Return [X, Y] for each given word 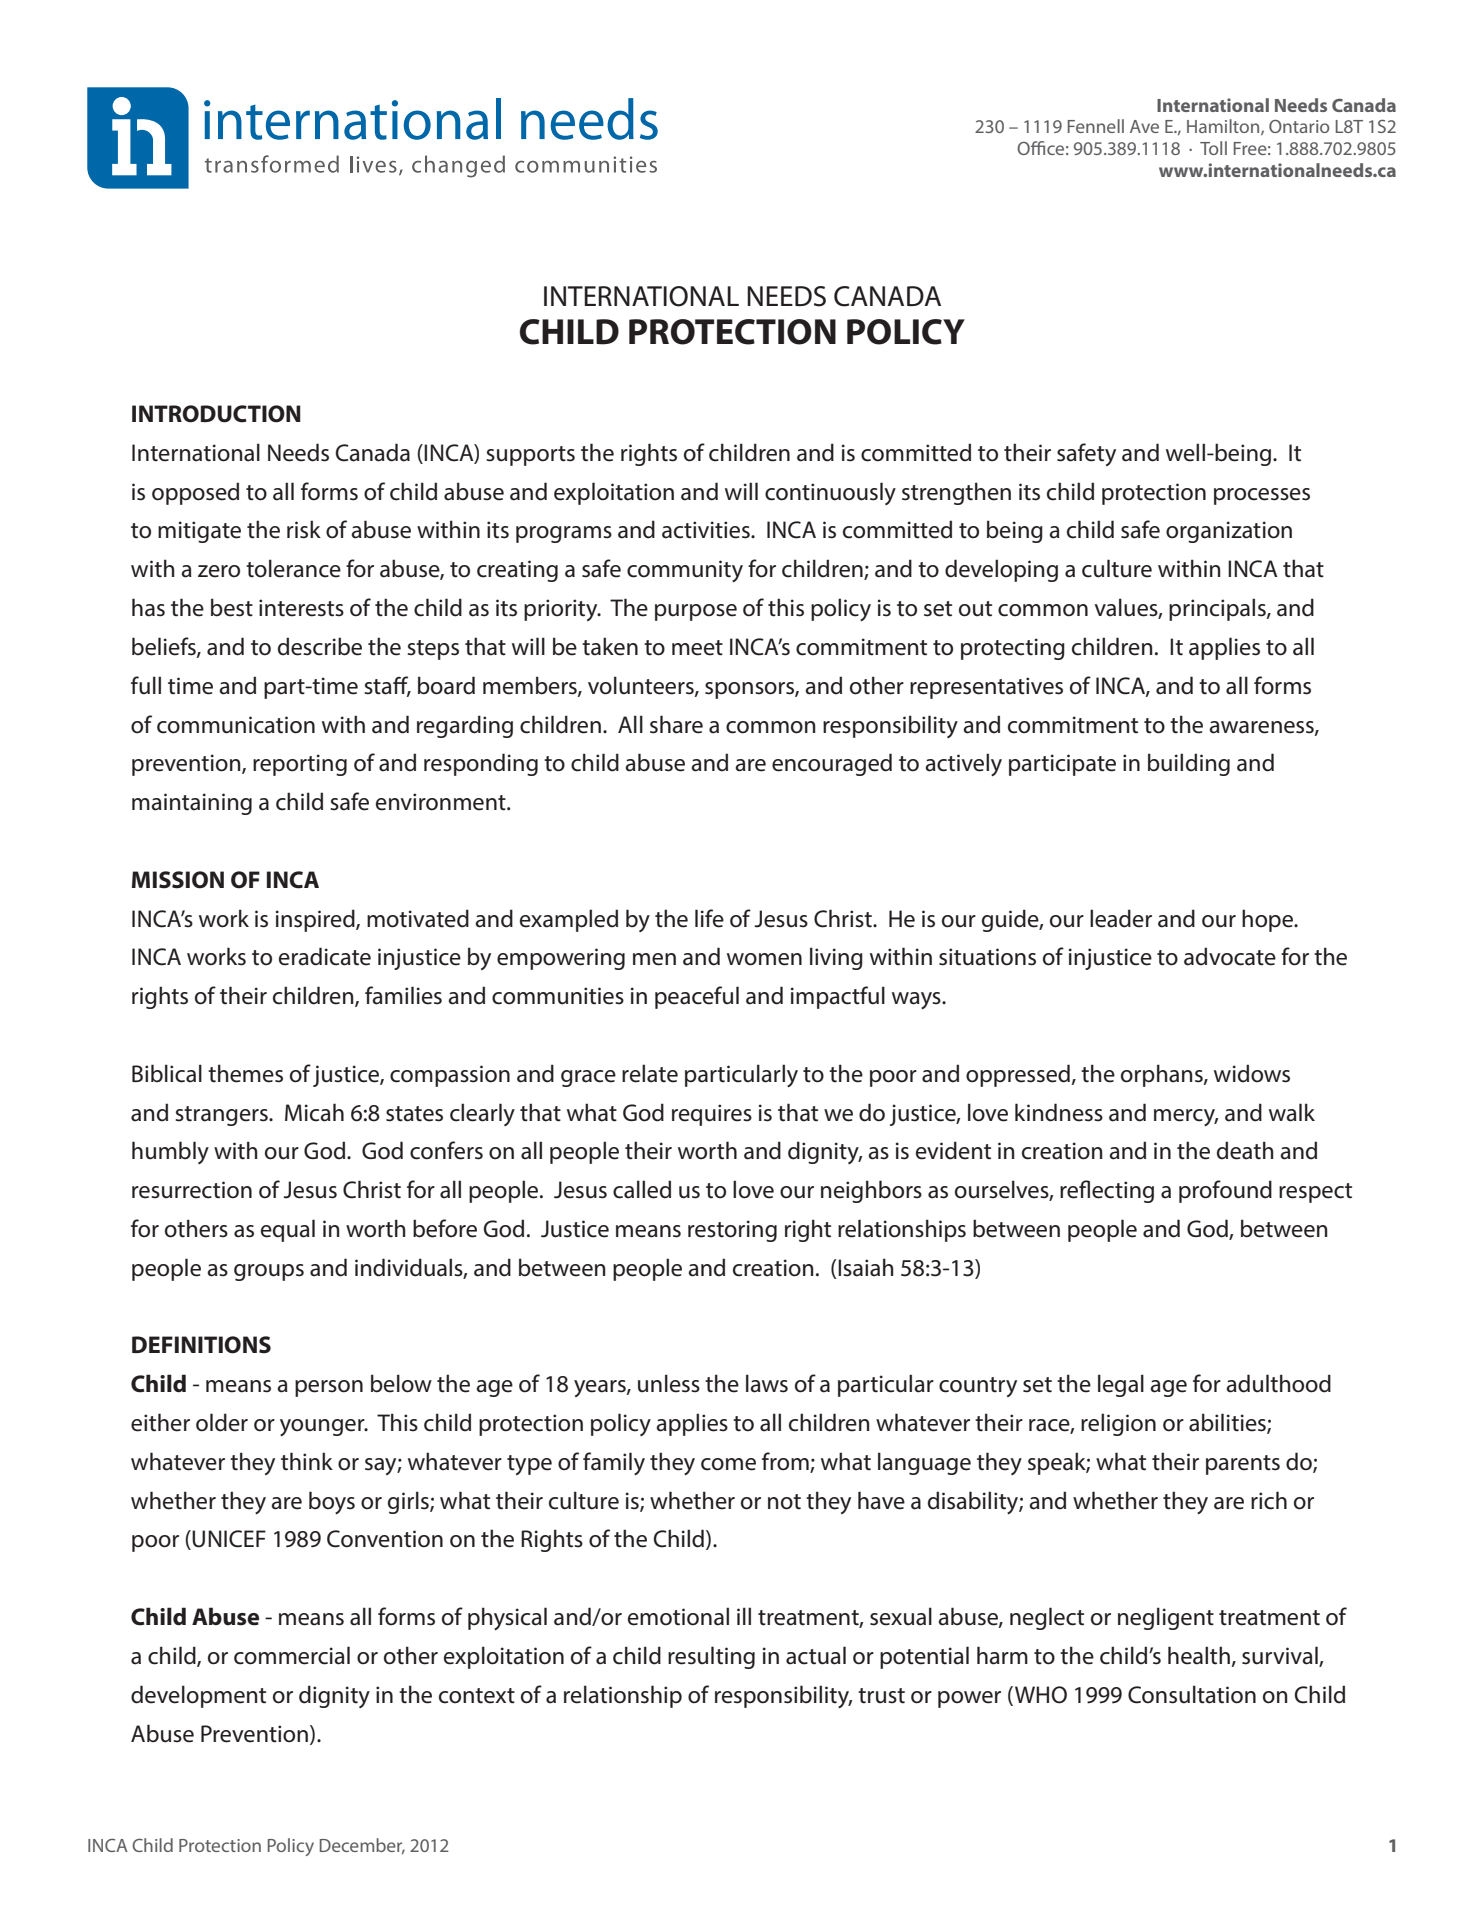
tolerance [293, 568]
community [685, 571]
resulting [711, 1657]
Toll [1213, 148]
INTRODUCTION [216, 414]
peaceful [697, 997]
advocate [1230, 956]
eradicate [325, 956]
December [362, 1846]
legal [1121, 1385]
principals [1218, 609]
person [329, 1388]
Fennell [1096, 126]
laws [767, 1383]
